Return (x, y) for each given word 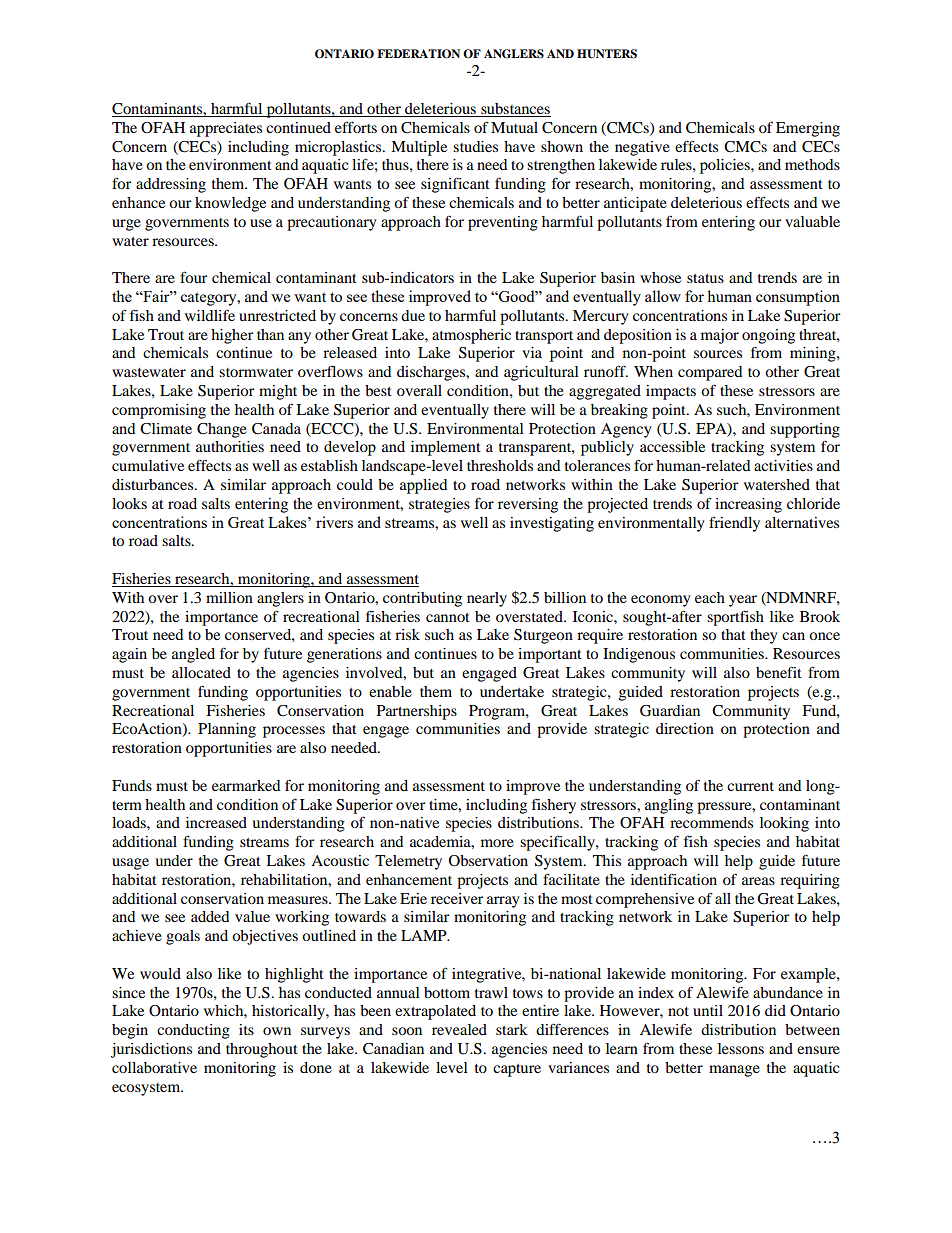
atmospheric (471, 336)
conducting (193, 1031)
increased (216, 822)
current (750, 786)
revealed (459, 1029)
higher (232, 336)
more (497, 843)
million (229, 597)
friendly (734, 524)
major (720, 336)
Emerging (808, 129)
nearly (487, 599)
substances (515, 110)
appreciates (226, 129)
